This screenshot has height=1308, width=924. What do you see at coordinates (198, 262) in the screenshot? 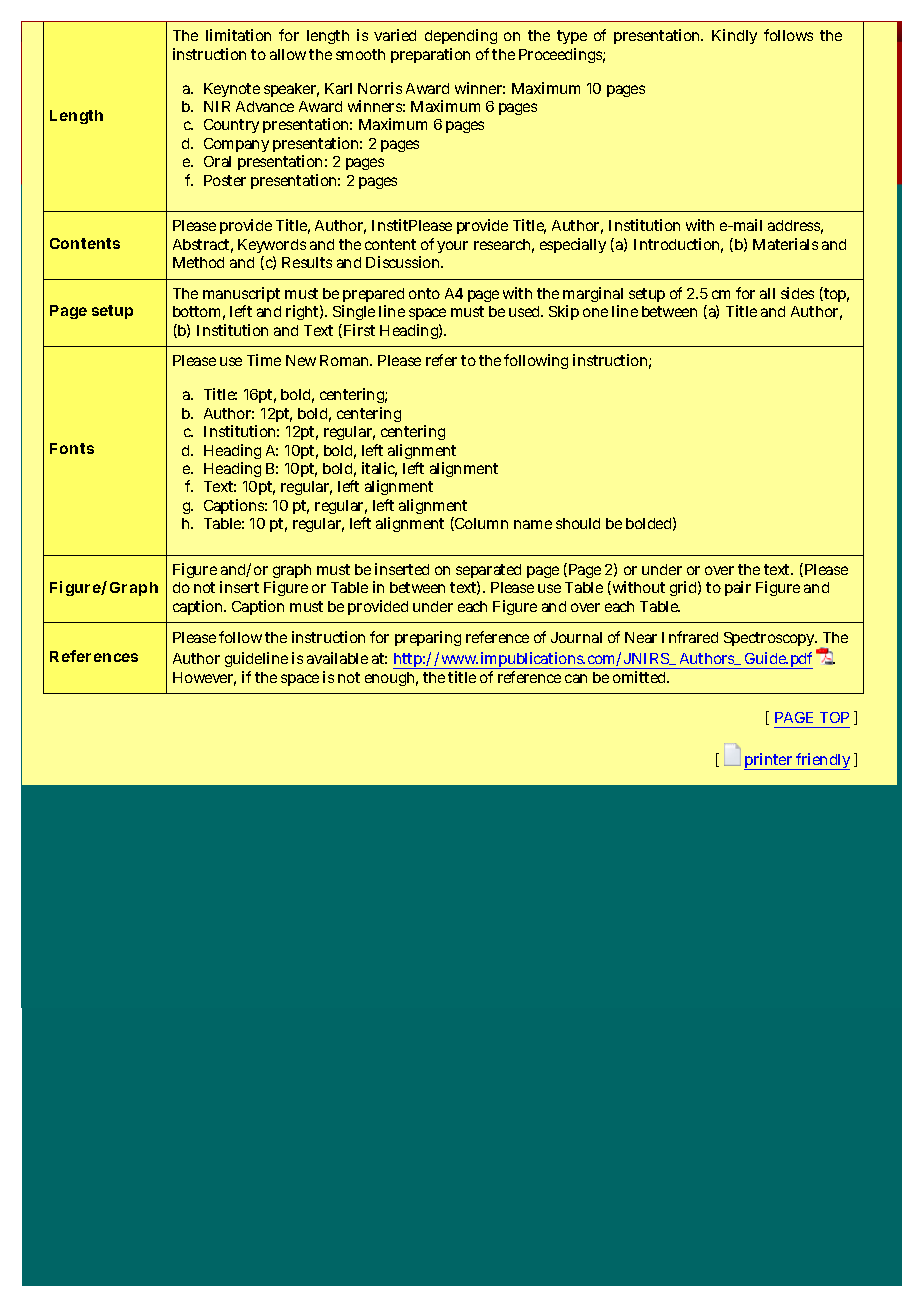
I see `Method` at bounding box center [198, 262].
